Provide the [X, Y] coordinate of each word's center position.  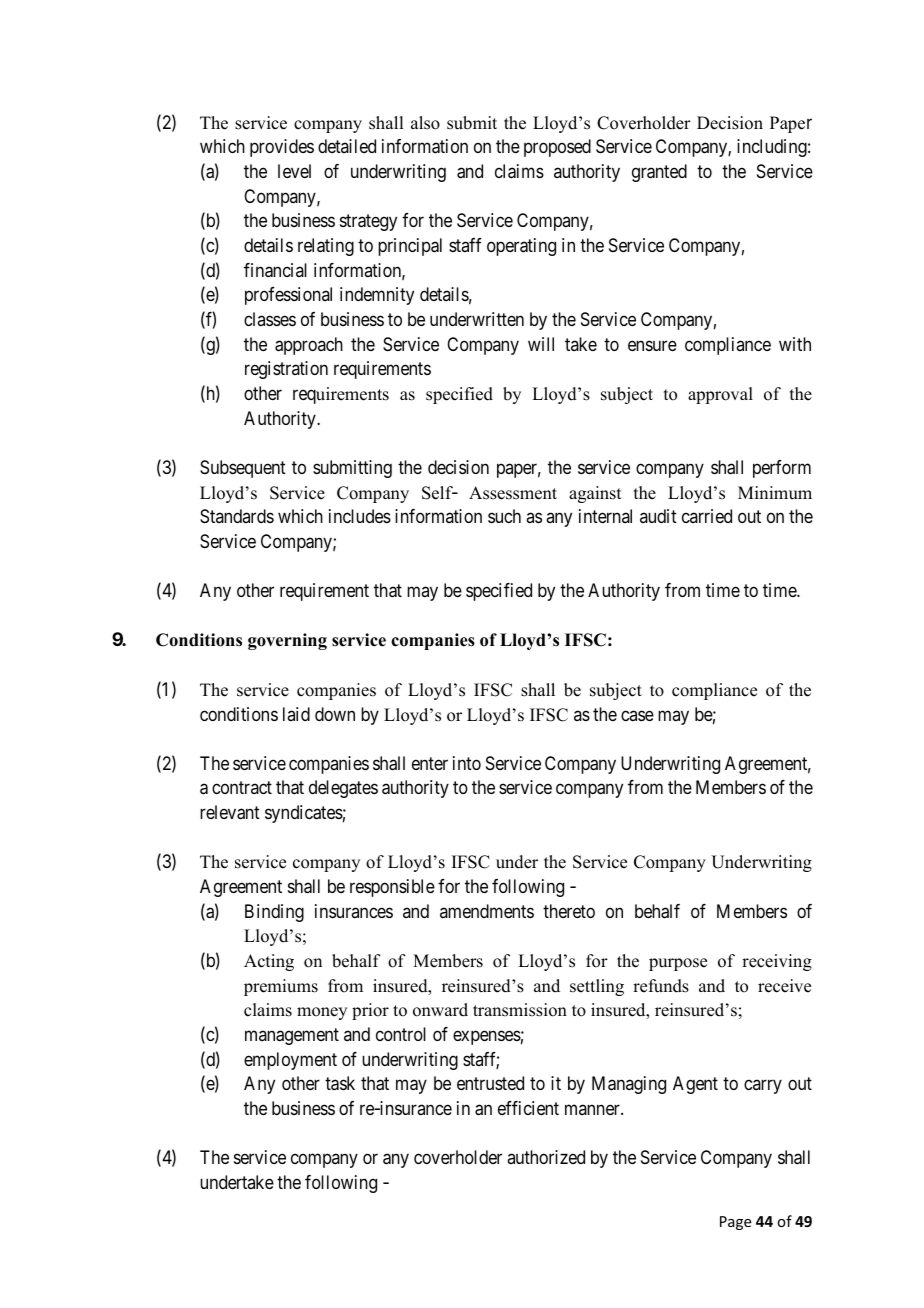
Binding [274, 913]
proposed [557, 148]
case [637, 715]
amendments [487, 911]
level [294, 171]
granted [659, 173]
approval [720, 395]
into [467, 763]
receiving [777, 962]
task [340, 1083]
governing [287, 641]
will [541, 344]
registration [286, 370]
